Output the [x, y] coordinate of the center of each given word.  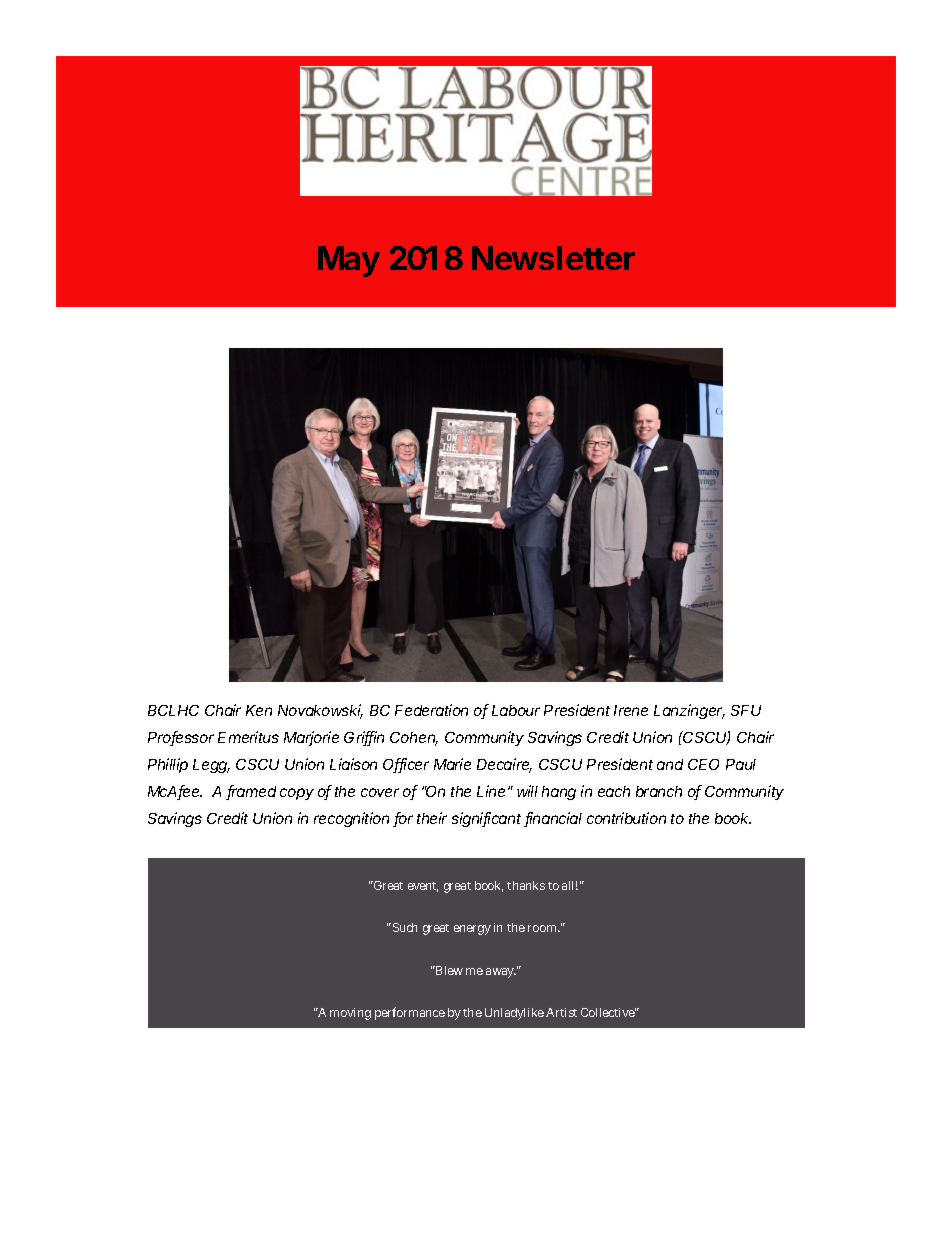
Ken [259, 710]
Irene [631, 710]
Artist [561, 1012]
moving [350, 1014]
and [670, 764]
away [501, 973]
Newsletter [553, 258]
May [349, 261]
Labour [516, 710]
